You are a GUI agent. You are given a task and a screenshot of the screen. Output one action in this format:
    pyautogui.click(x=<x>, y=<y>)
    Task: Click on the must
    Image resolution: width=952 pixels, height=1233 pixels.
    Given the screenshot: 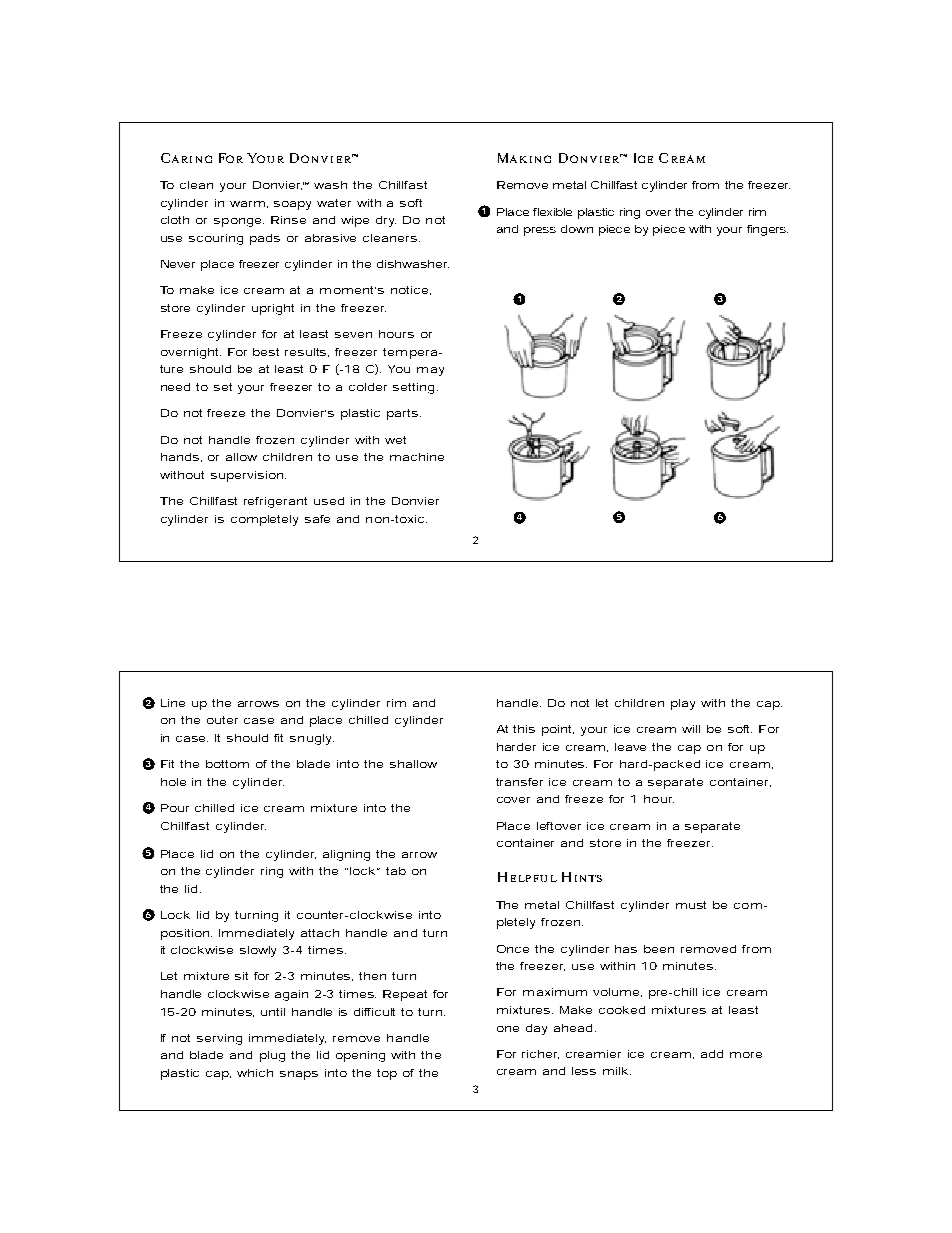 What is the action you would take?
    pyautogui.click(x=691, y=905)
